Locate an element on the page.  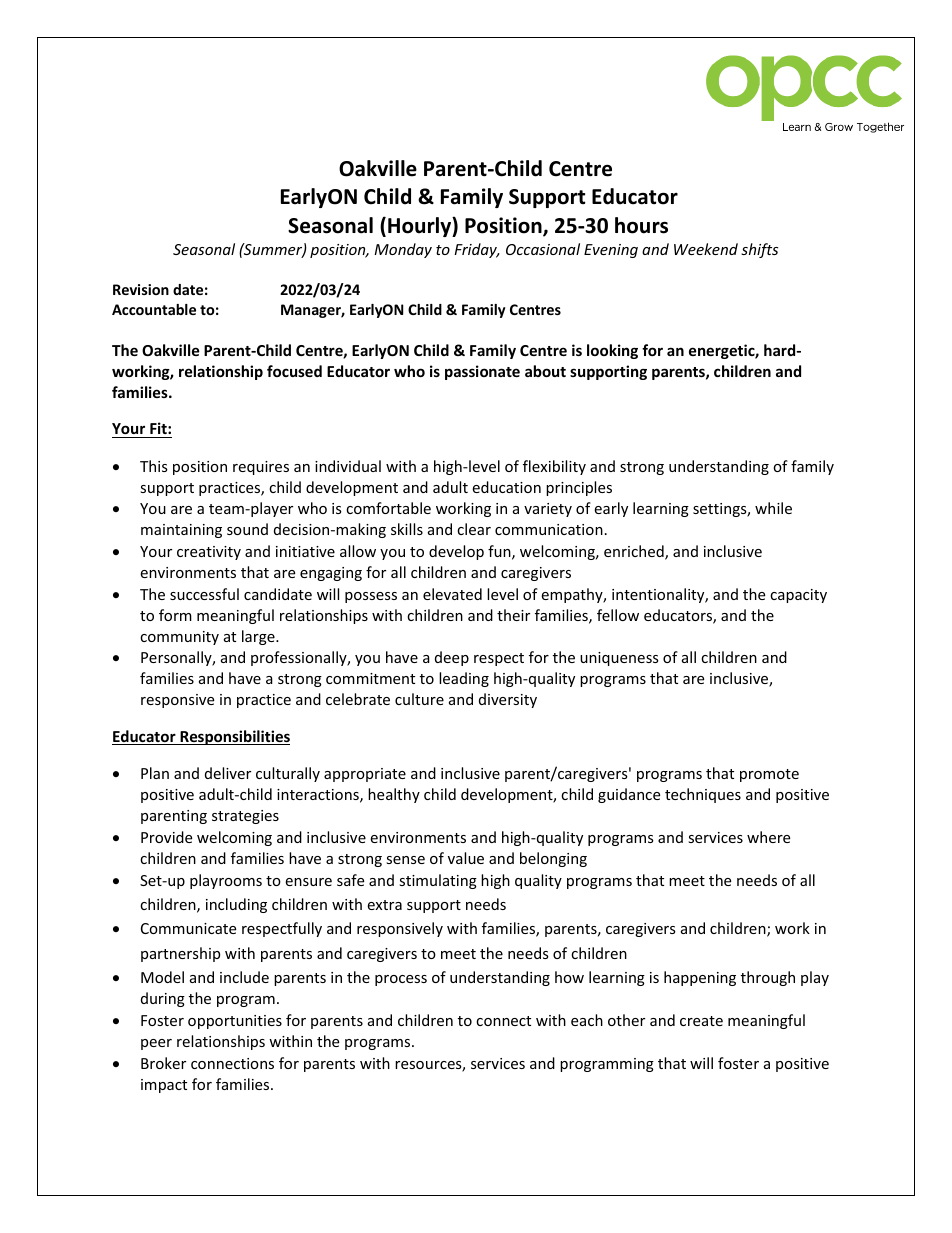
Provide is located at coordinates (166, 837).
